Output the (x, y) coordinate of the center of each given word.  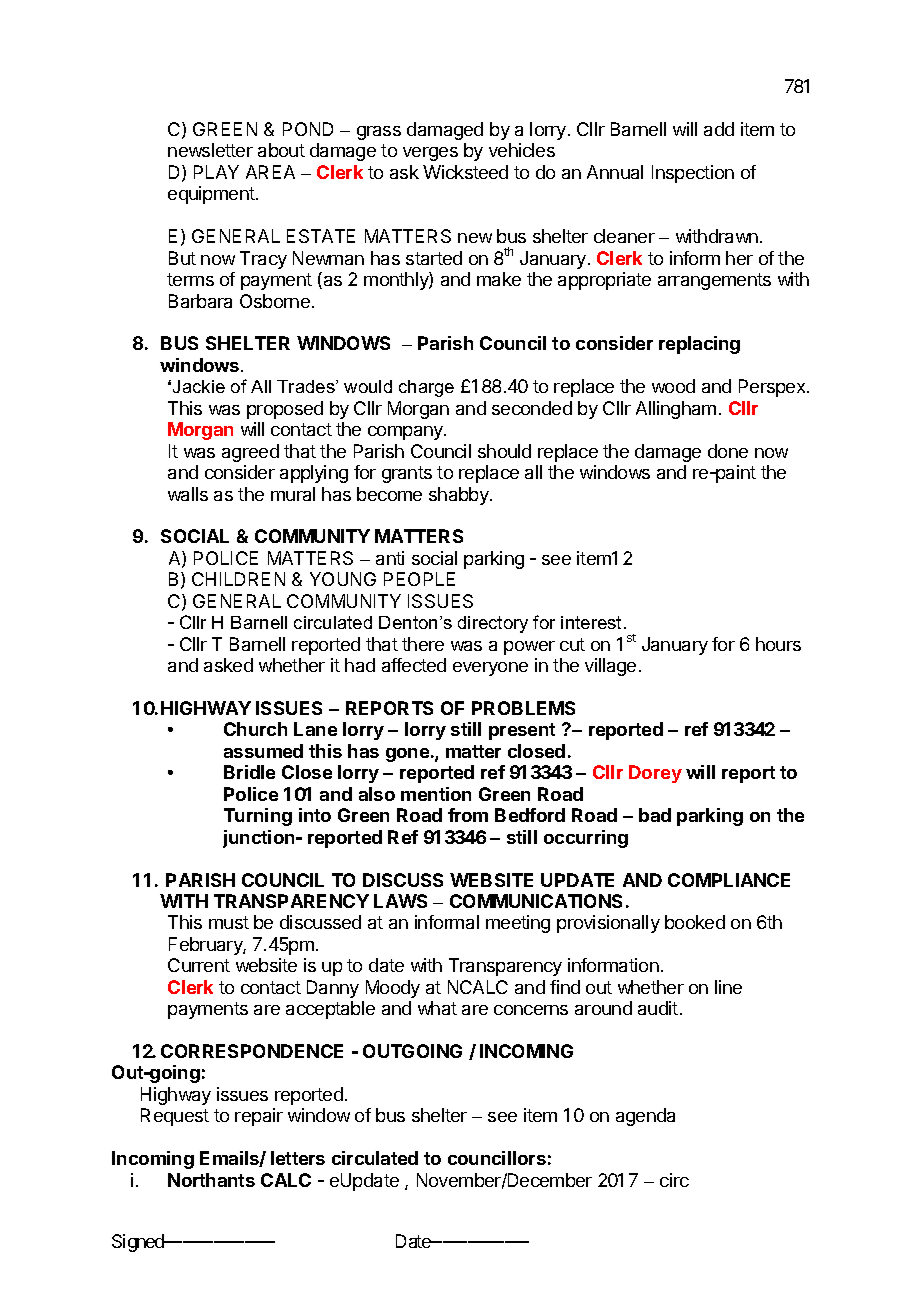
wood (673, 386)
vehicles (522, 150)
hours (778, 644)
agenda (645, 1117)
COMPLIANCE (729, 880)
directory (493, 624)
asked (228, 665)
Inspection (693, 174)
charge (426, 388)
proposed (285, 410)
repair (259, 1117)
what (437, 1008)
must (229, 922)
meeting (518, 924)
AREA (270, 172)
